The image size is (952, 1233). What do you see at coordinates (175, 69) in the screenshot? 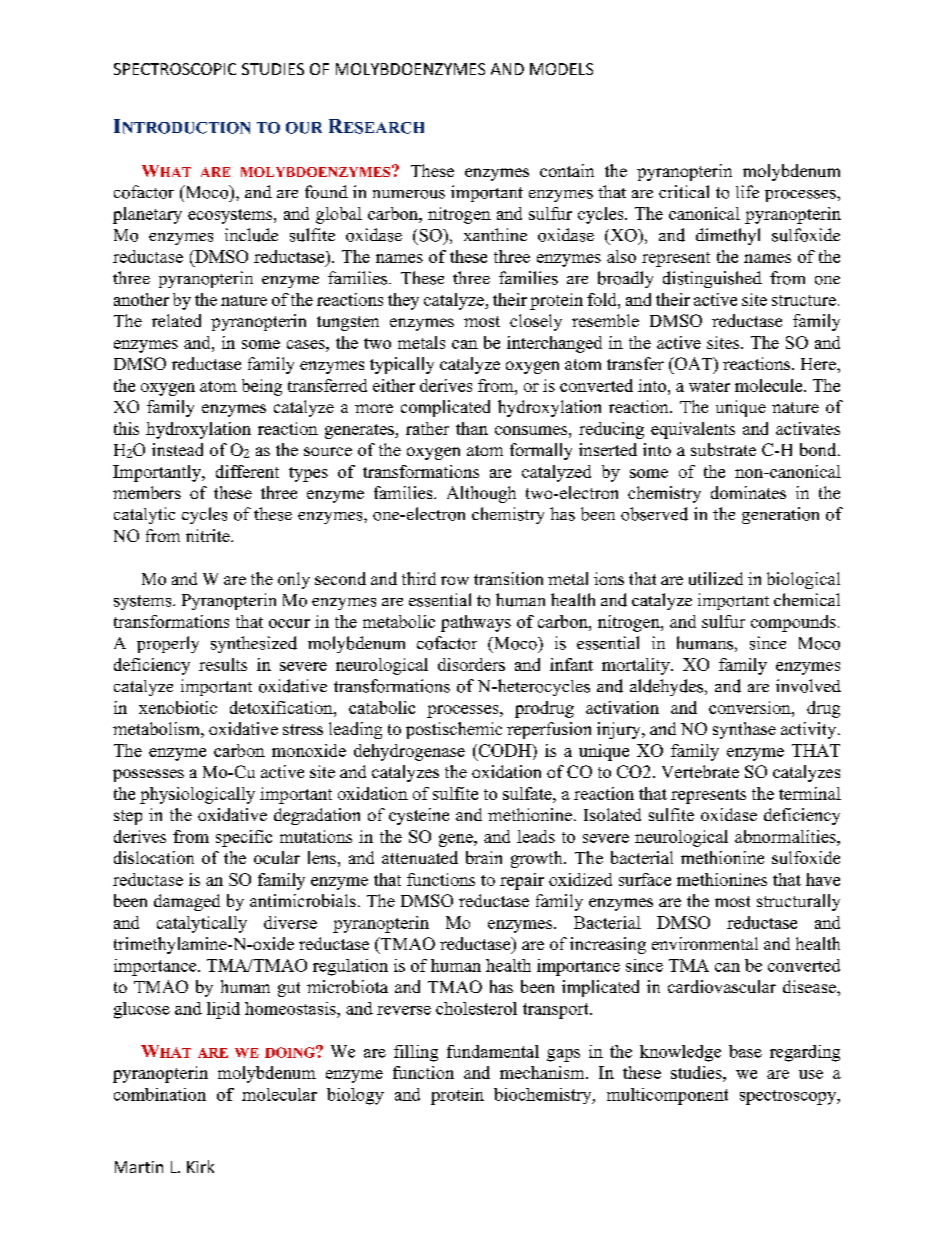
I see `SPECTROSCOPIC` at bounding box center [175, 69].
